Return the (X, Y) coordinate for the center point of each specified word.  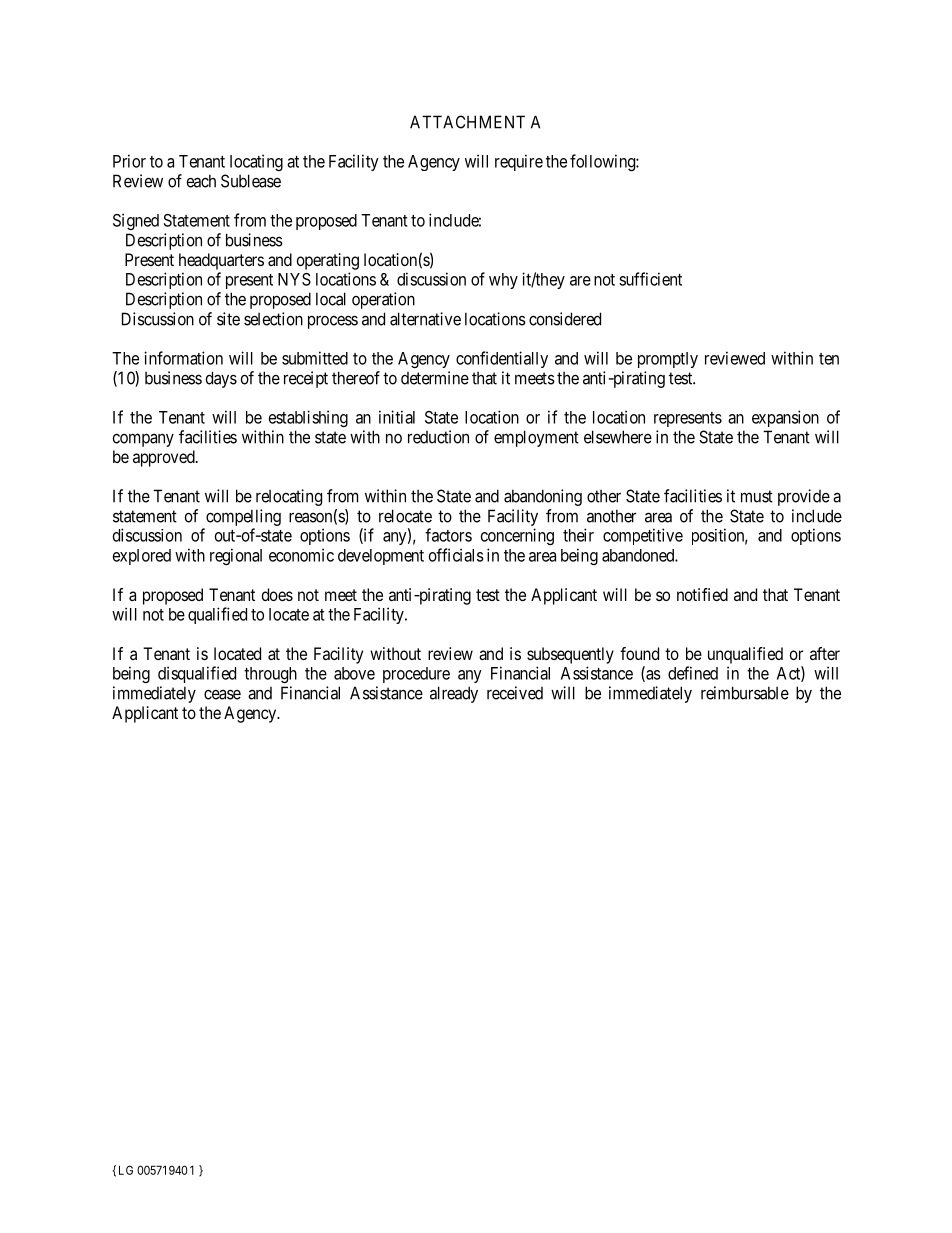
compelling (243, 517)
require (519, 162)
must (757, 496)
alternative (425, 319)
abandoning (543, 497)
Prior (129, 161)
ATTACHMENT (467, 122)
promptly (668, 360)
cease (222, 694)
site (228, 319)
